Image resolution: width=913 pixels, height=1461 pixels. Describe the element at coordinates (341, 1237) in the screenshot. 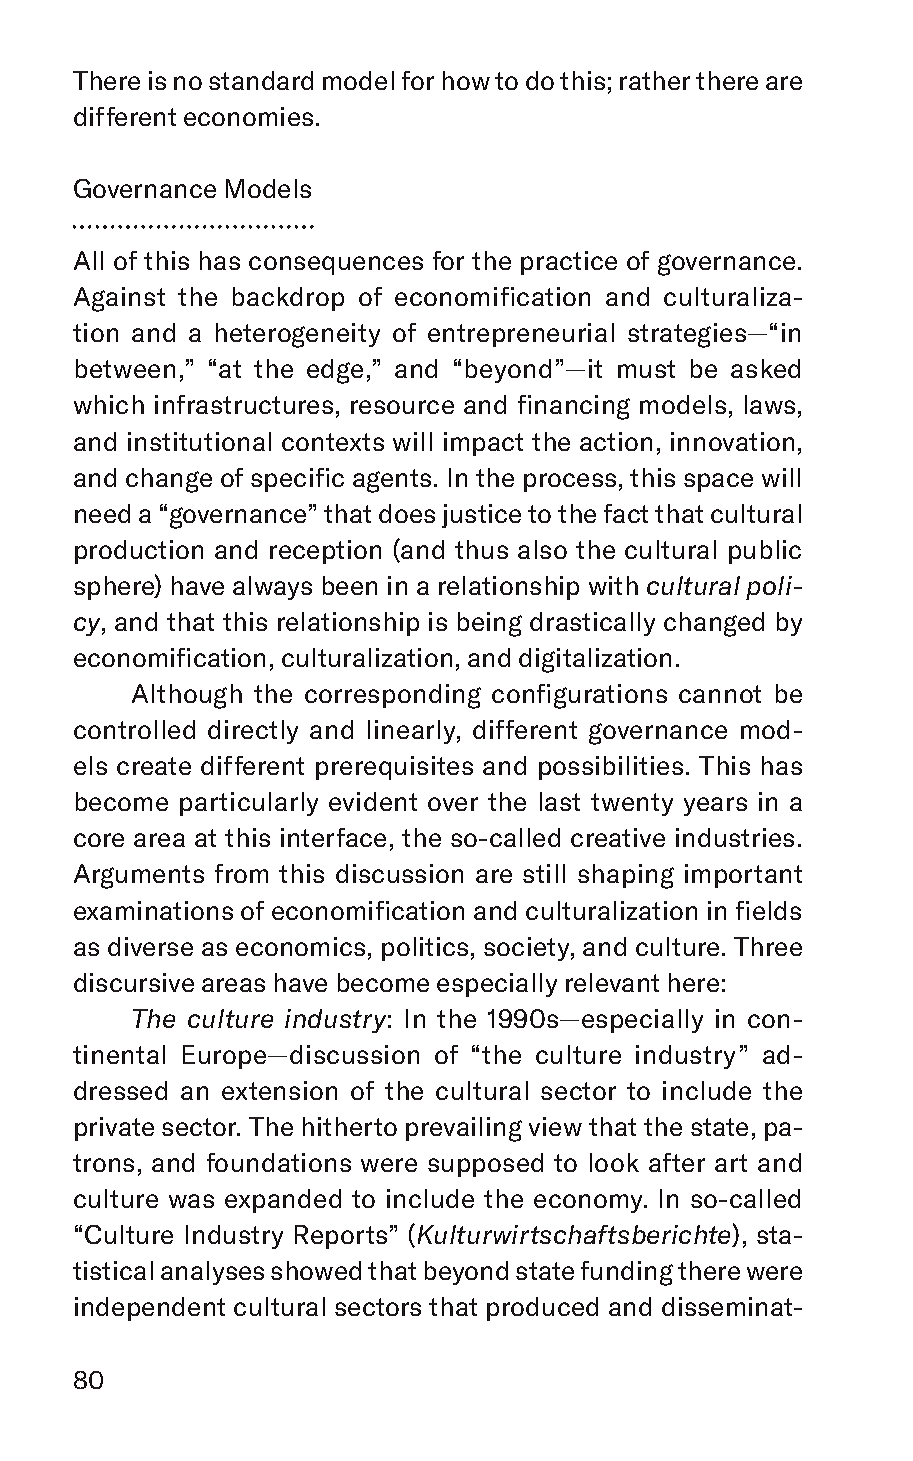

I see `Reports` at that location.
